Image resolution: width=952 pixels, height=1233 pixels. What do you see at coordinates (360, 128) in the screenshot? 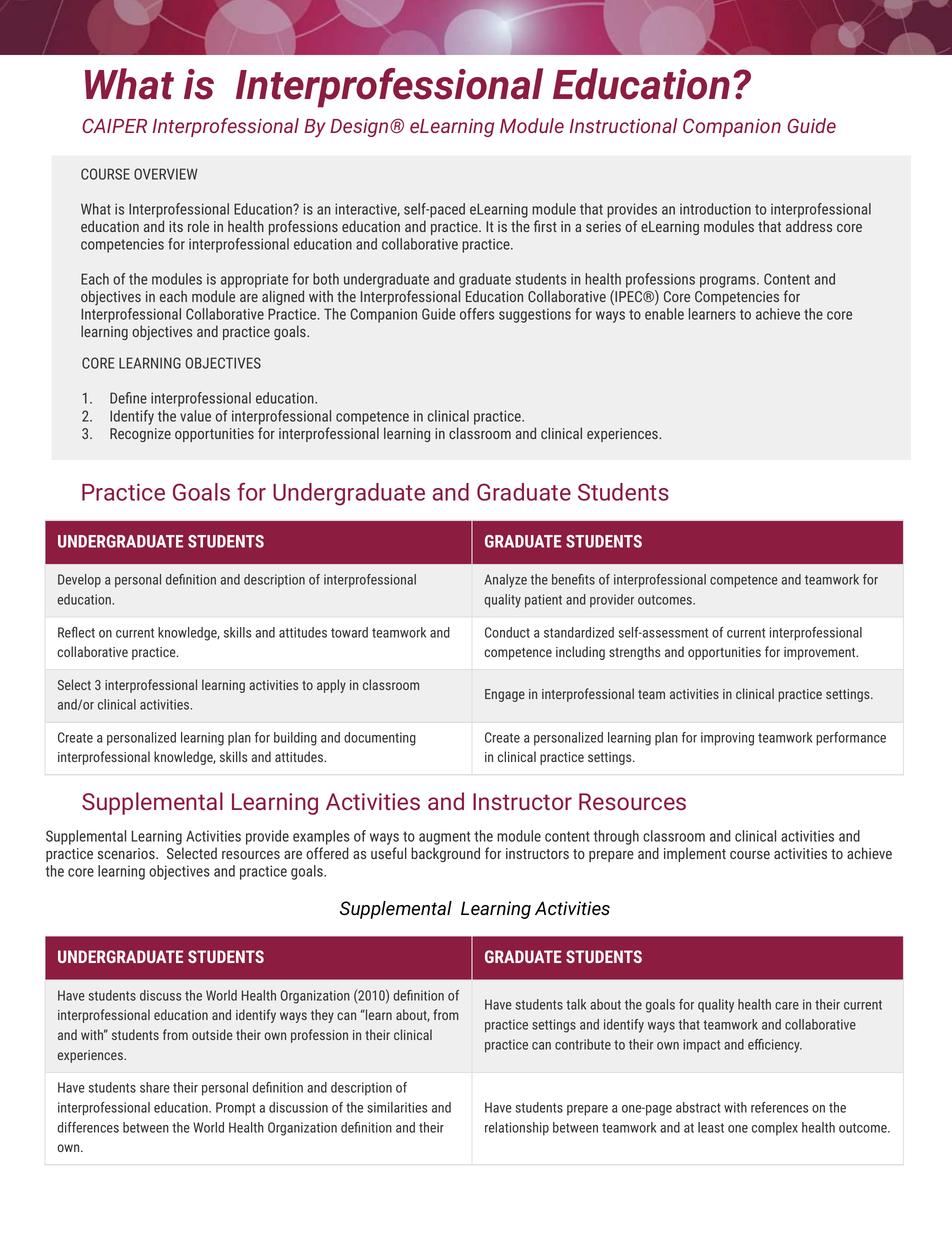
I see `Design` at bounding box center [360, 128].
